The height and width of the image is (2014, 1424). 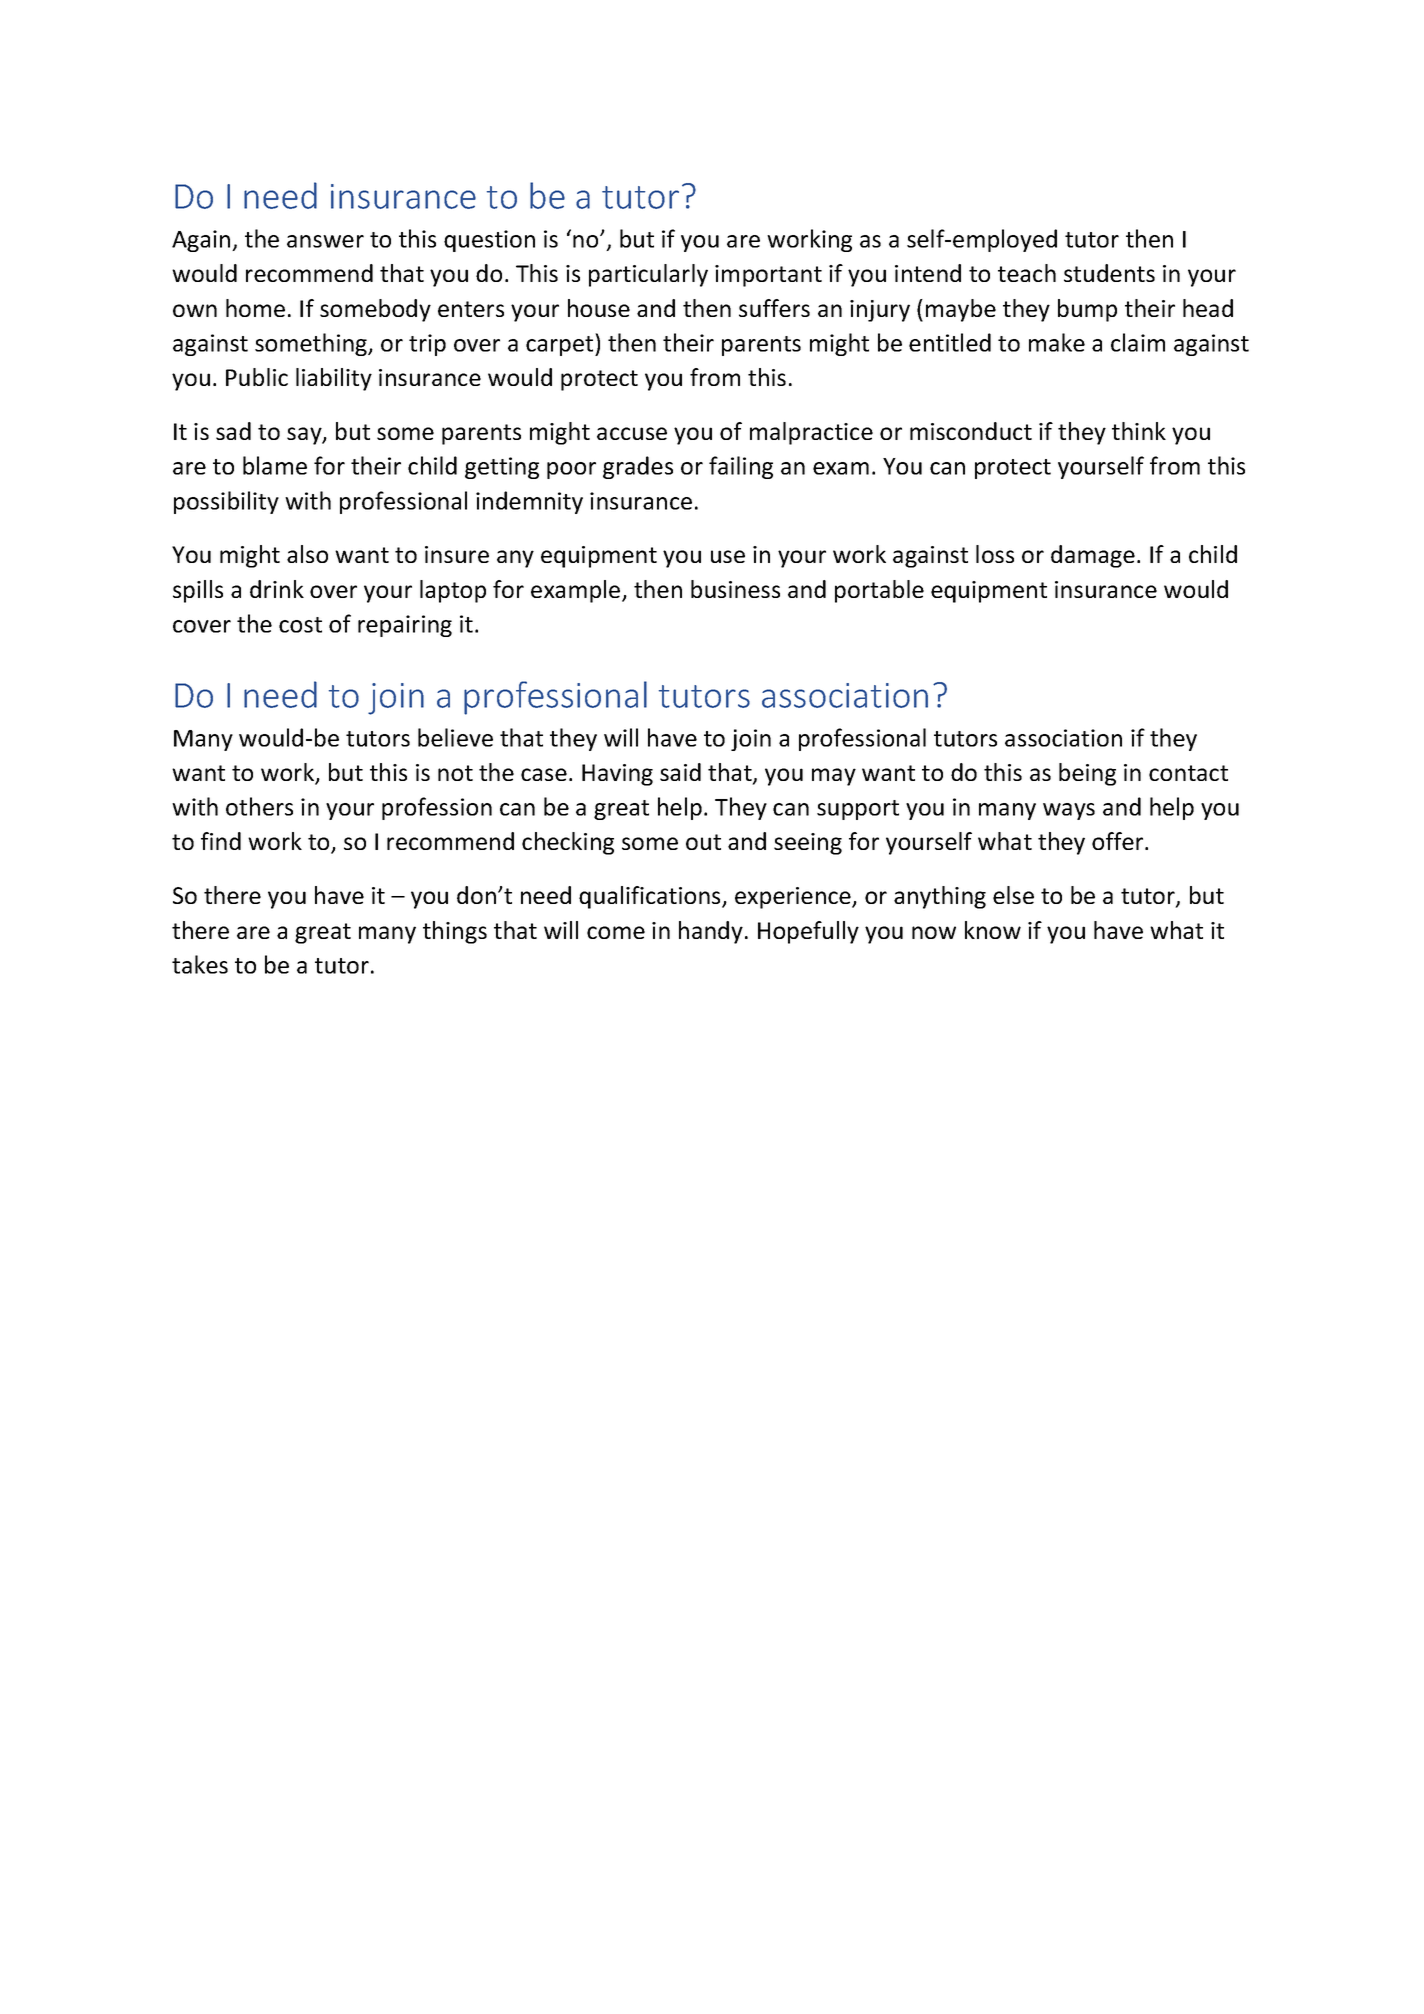 I want to click on business, so click(x=735, y=589).
